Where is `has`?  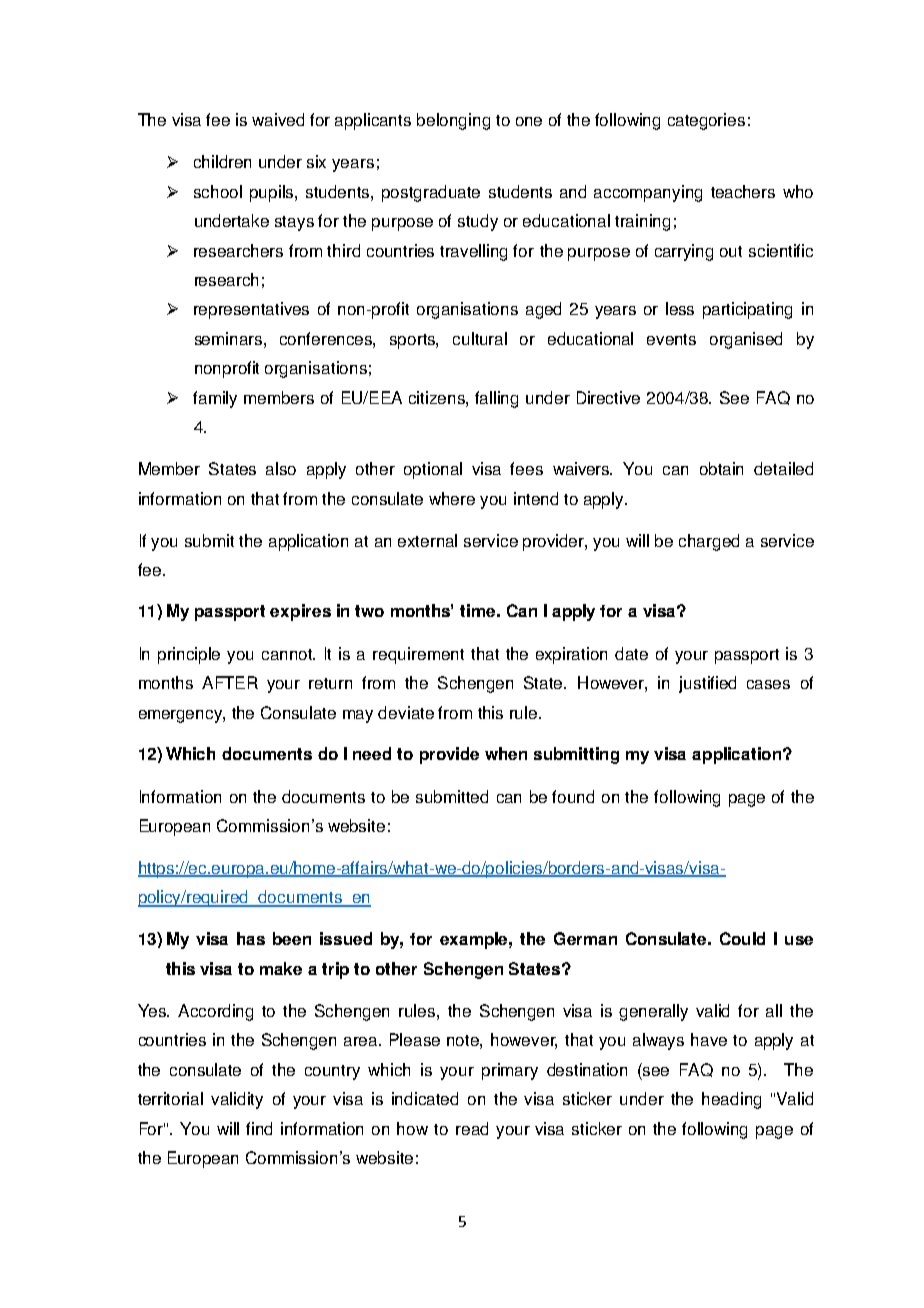
has is located at coordinates (251, 938).
